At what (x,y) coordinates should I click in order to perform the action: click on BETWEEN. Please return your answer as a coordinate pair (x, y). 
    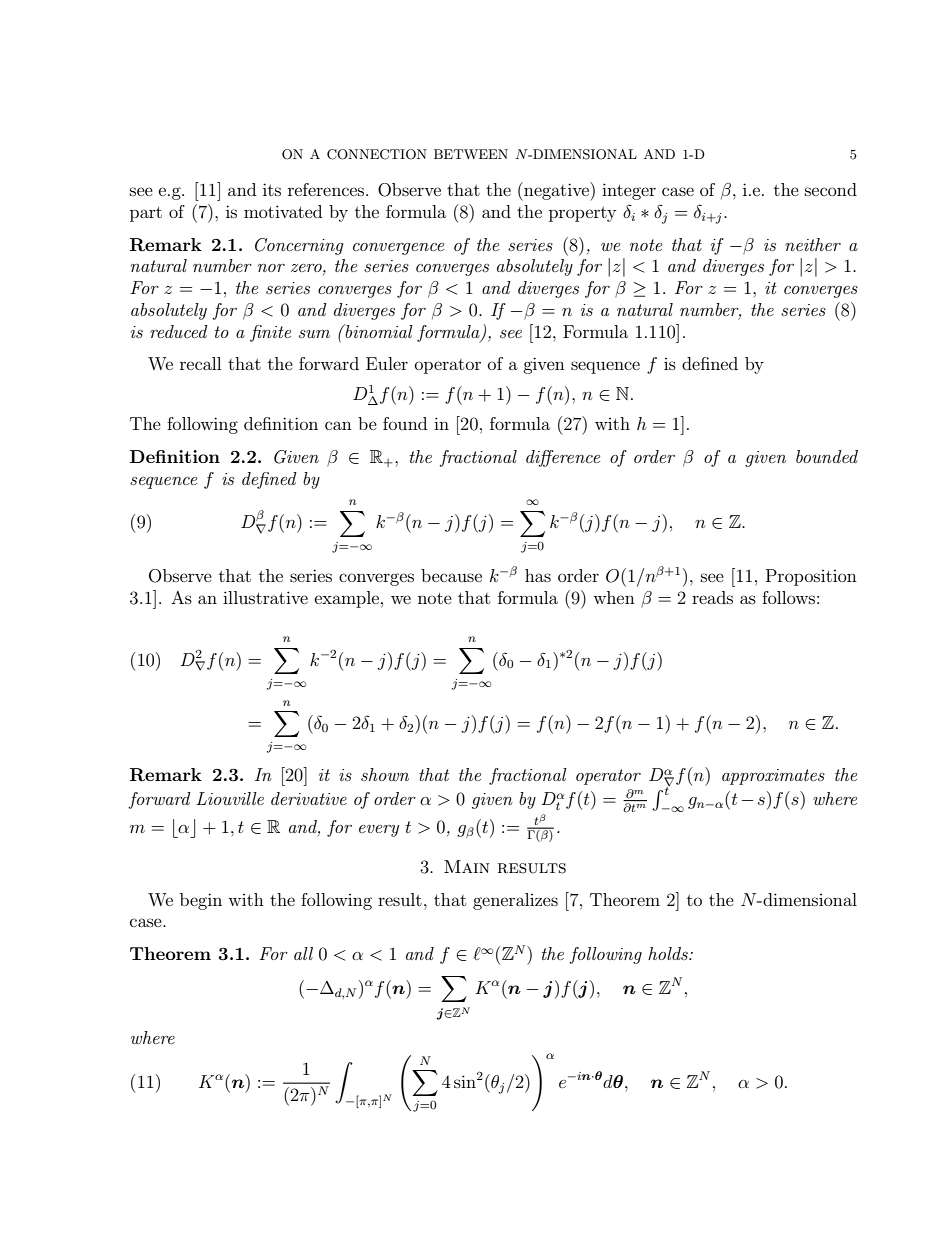
    Looking at the image, I should click on (471, 154).
